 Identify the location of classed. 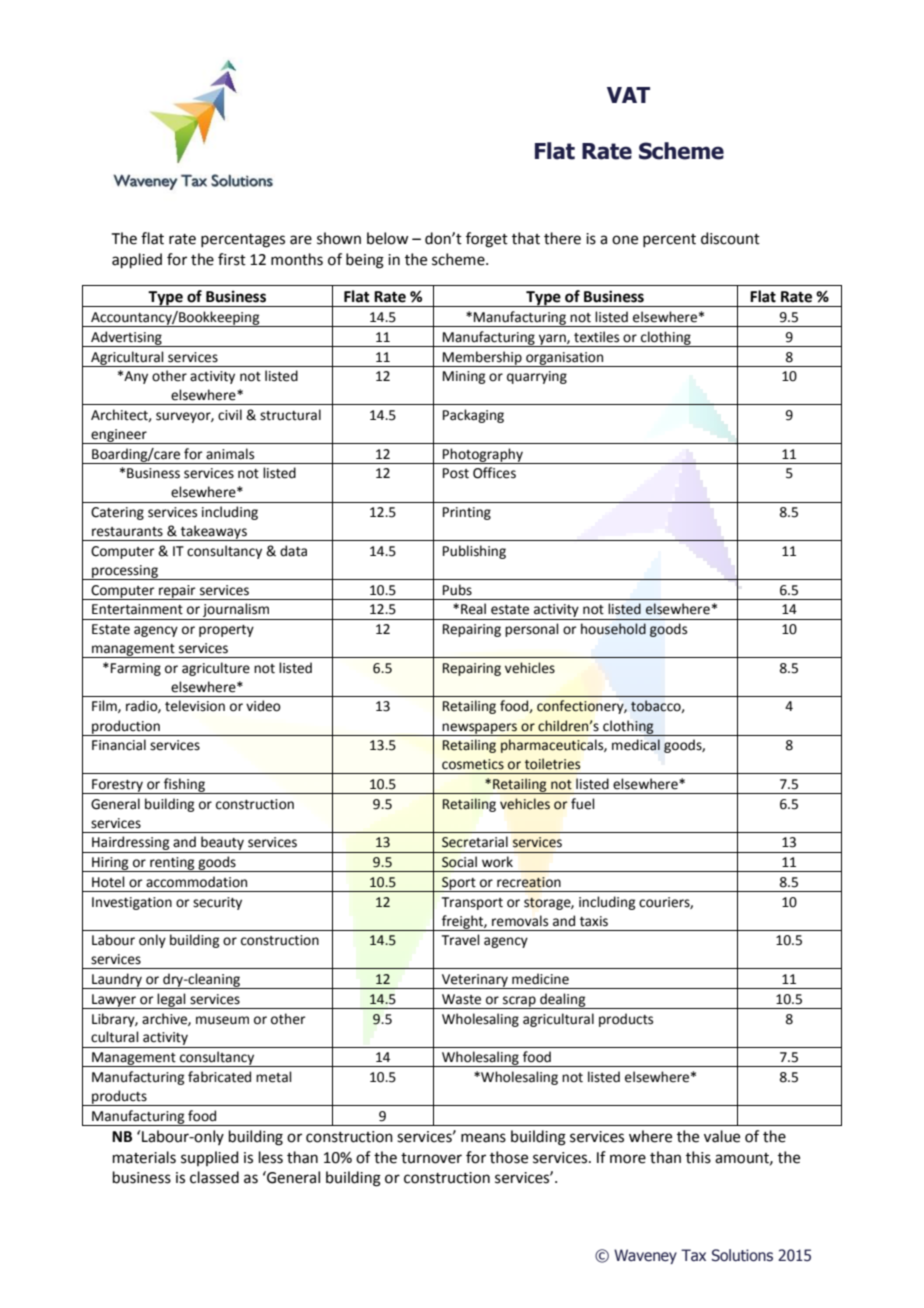
(214, 1177).
